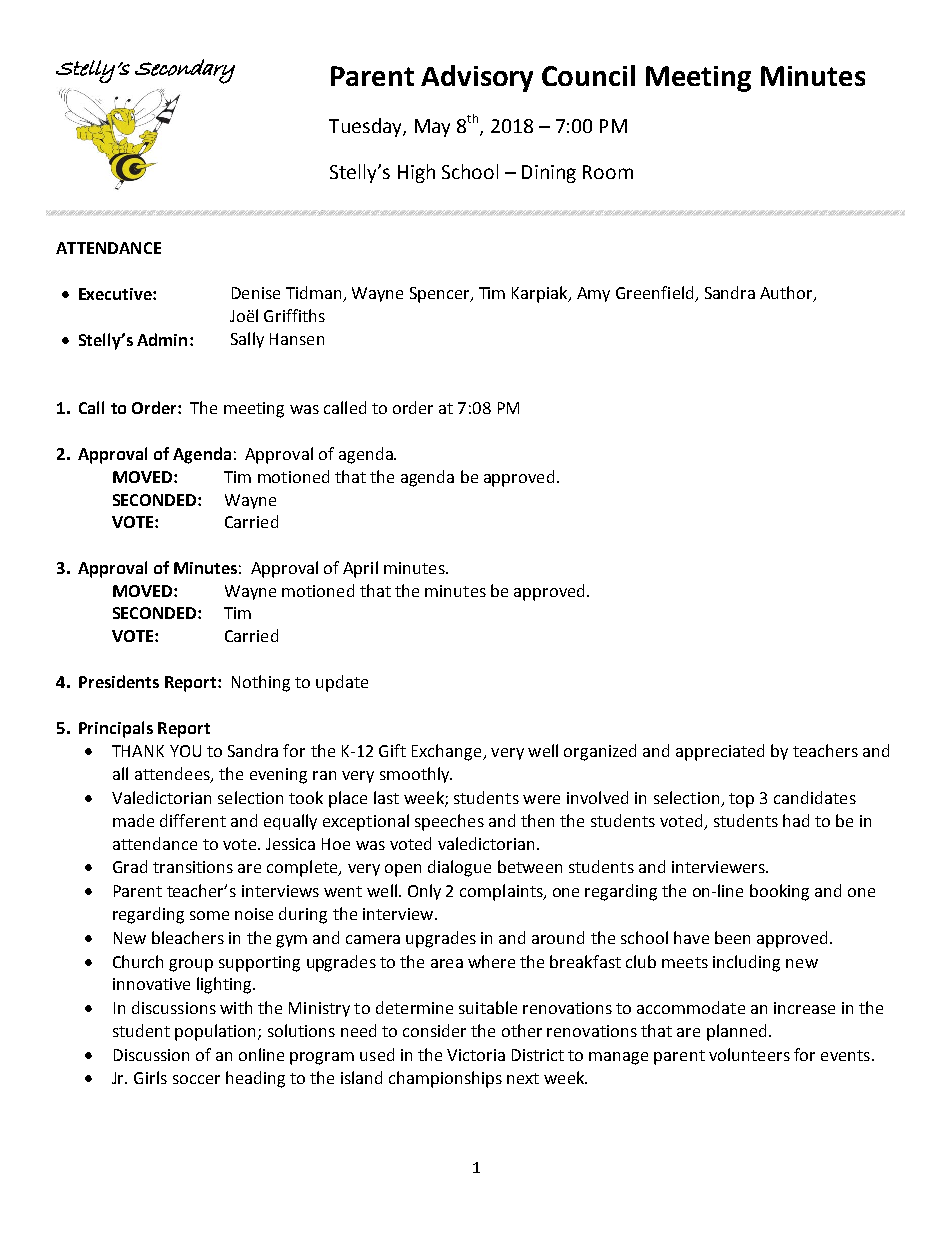  I want to click on Advisory, so click(477, 78).
